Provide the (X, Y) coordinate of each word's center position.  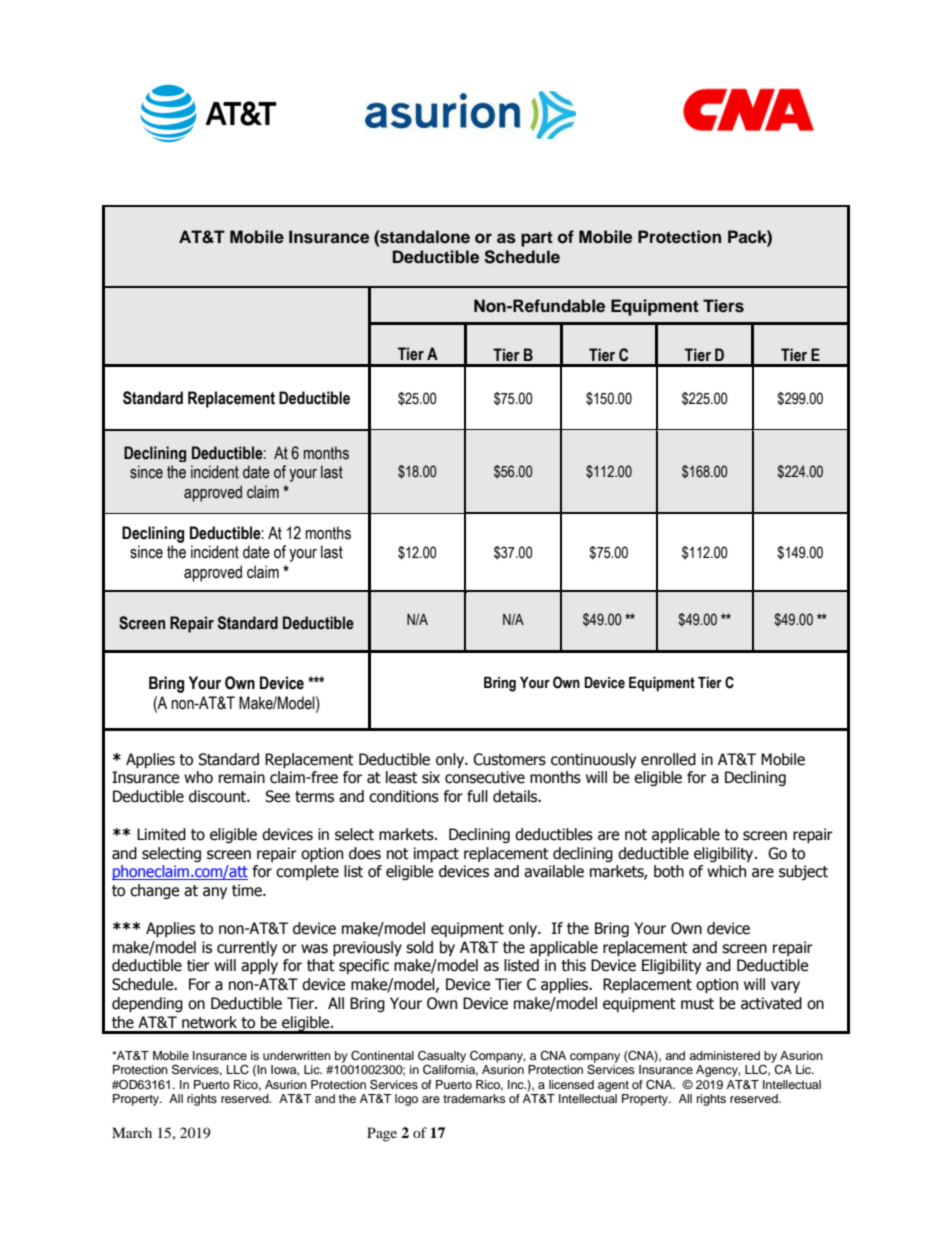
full (477, 796)
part (537, 239)
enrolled (668, 759)
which (726, 871)
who (198, 777)
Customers (509, 759)
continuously (593, 760)
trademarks (474, 1098)
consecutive (485, 777)
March (132, 1132)
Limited (161, 834)
